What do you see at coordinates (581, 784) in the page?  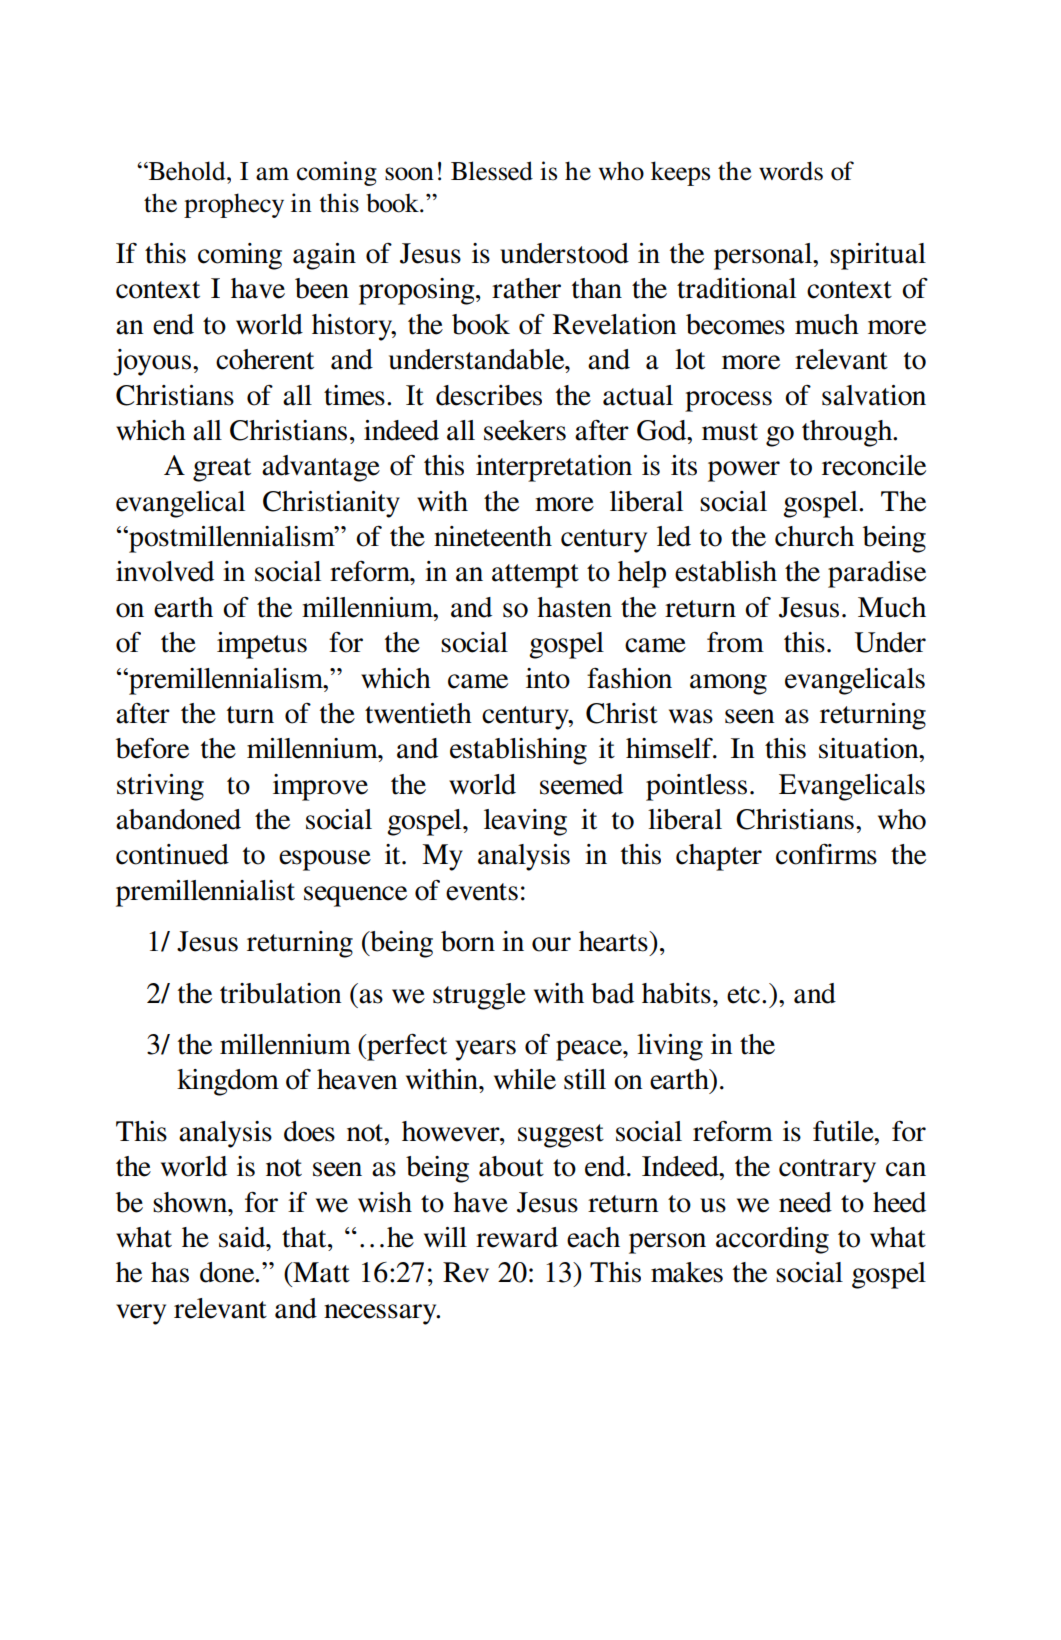 I see `seemed` at bounding box center [581, 784].
